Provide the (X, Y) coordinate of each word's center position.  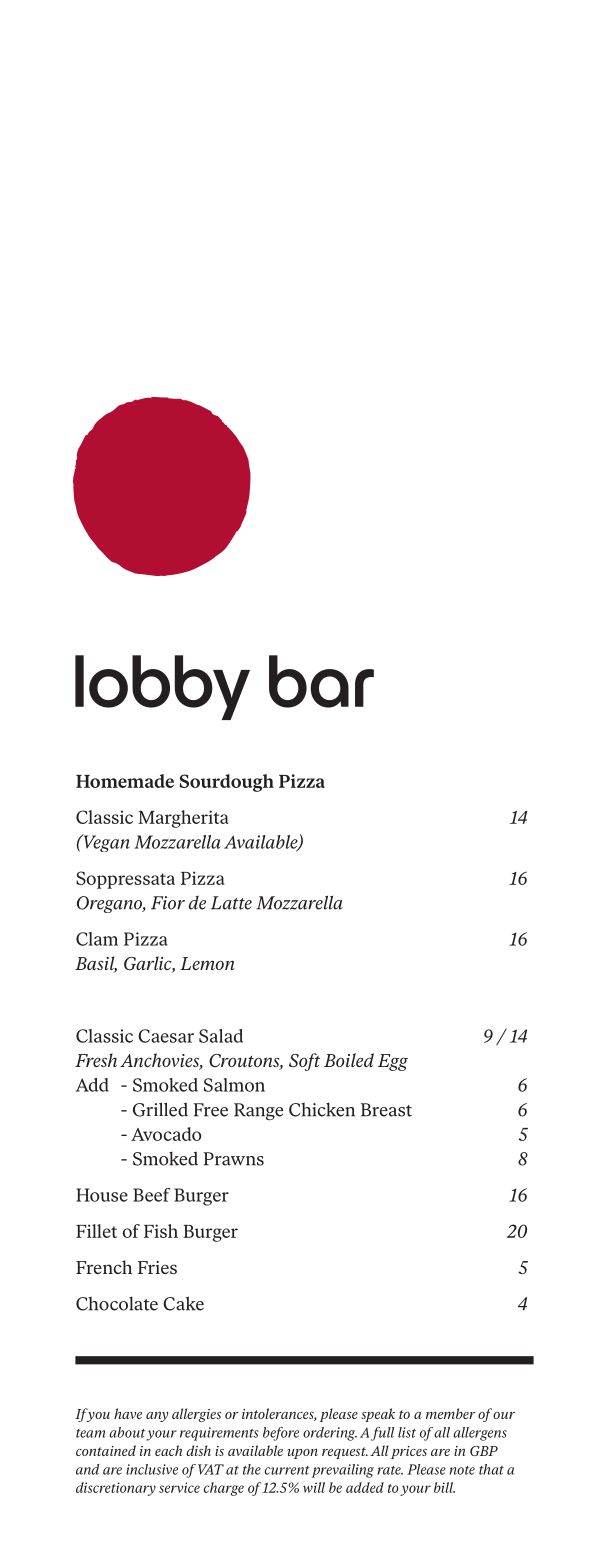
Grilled (160, 1109)
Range (258, 1112)
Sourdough (227, 783)
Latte (231, 903)
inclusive (152, 1469)
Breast (386, 1110)
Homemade (125, 781)
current (287, 1470)
